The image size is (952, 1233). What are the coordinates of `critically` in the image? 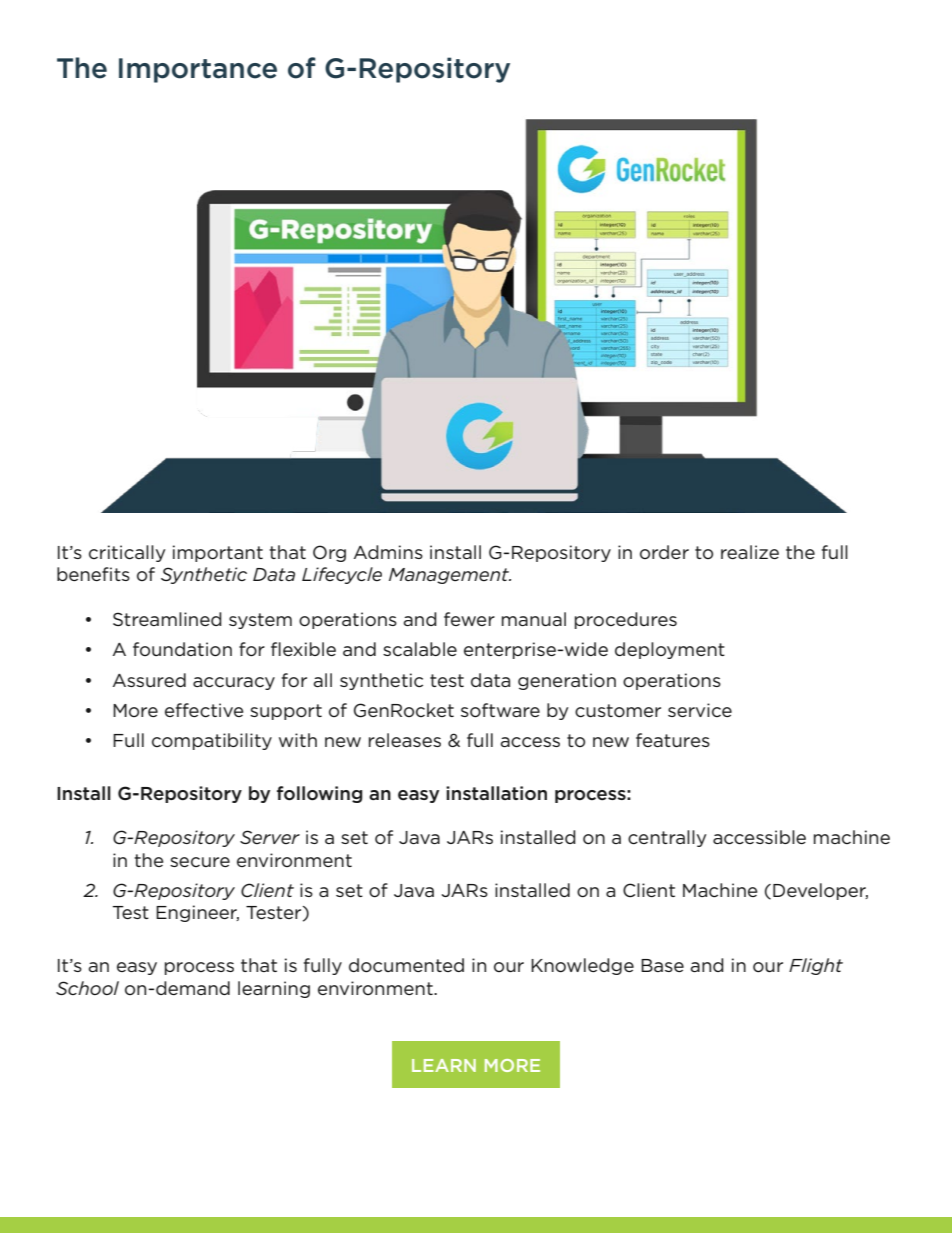 It's located at (127, 553).
